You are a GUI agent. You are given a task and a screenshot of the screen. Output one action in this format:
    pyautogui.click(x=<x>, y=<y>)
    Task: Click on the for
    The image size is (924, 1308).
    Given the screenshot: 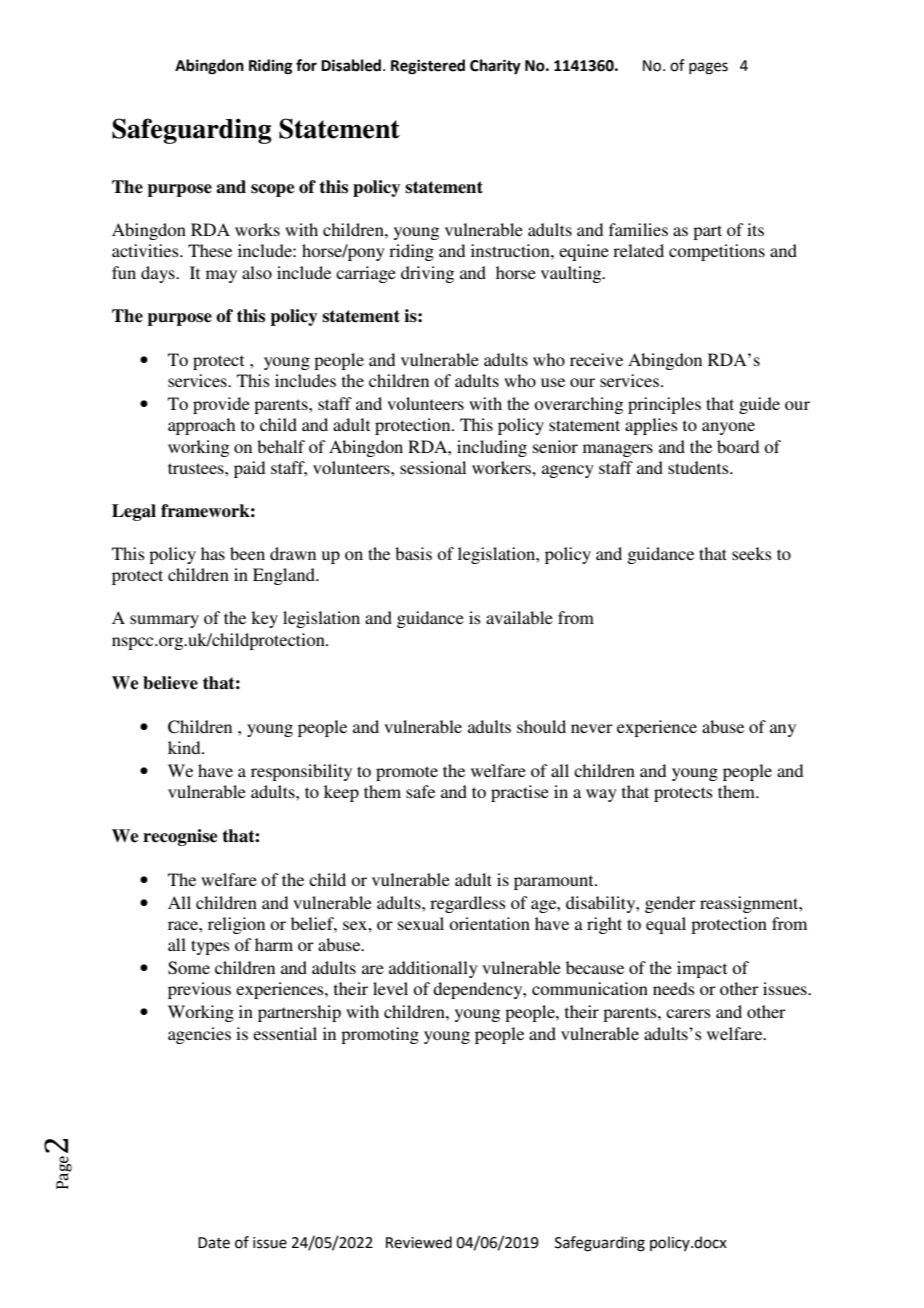 What is the action you would take?
    pyautogui.click(x=306, y=65)
